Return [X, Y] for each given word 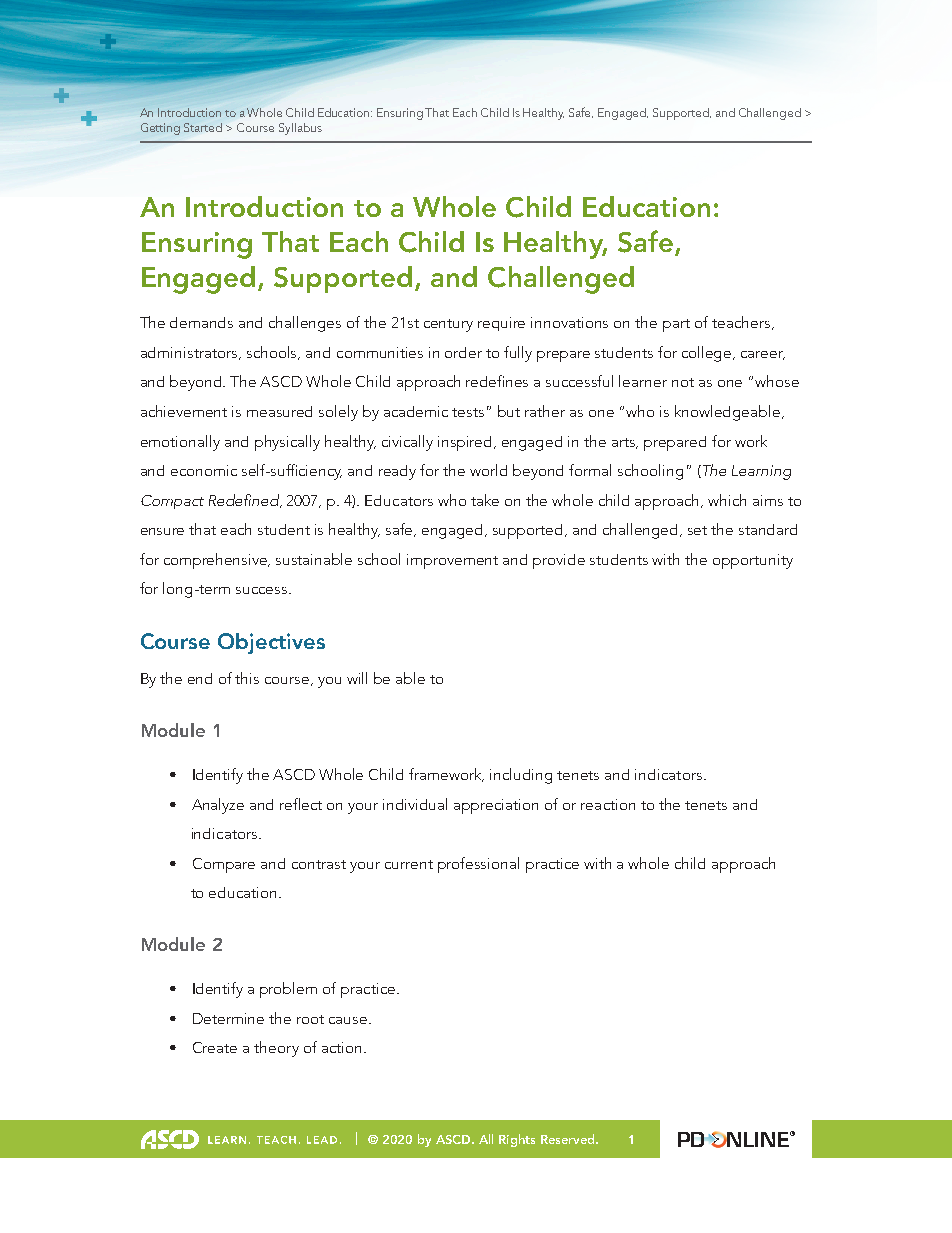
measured [279, 411]
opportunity [753, 561]
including [521, 776]
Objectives [271, 643]
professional [478, 865]
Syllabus [300, 129]
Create [215, 1047]
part [676, 325]
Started [203, 127]
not [683, 382]
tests [468, 412]
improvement [452, 561]
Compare [224, 865]
